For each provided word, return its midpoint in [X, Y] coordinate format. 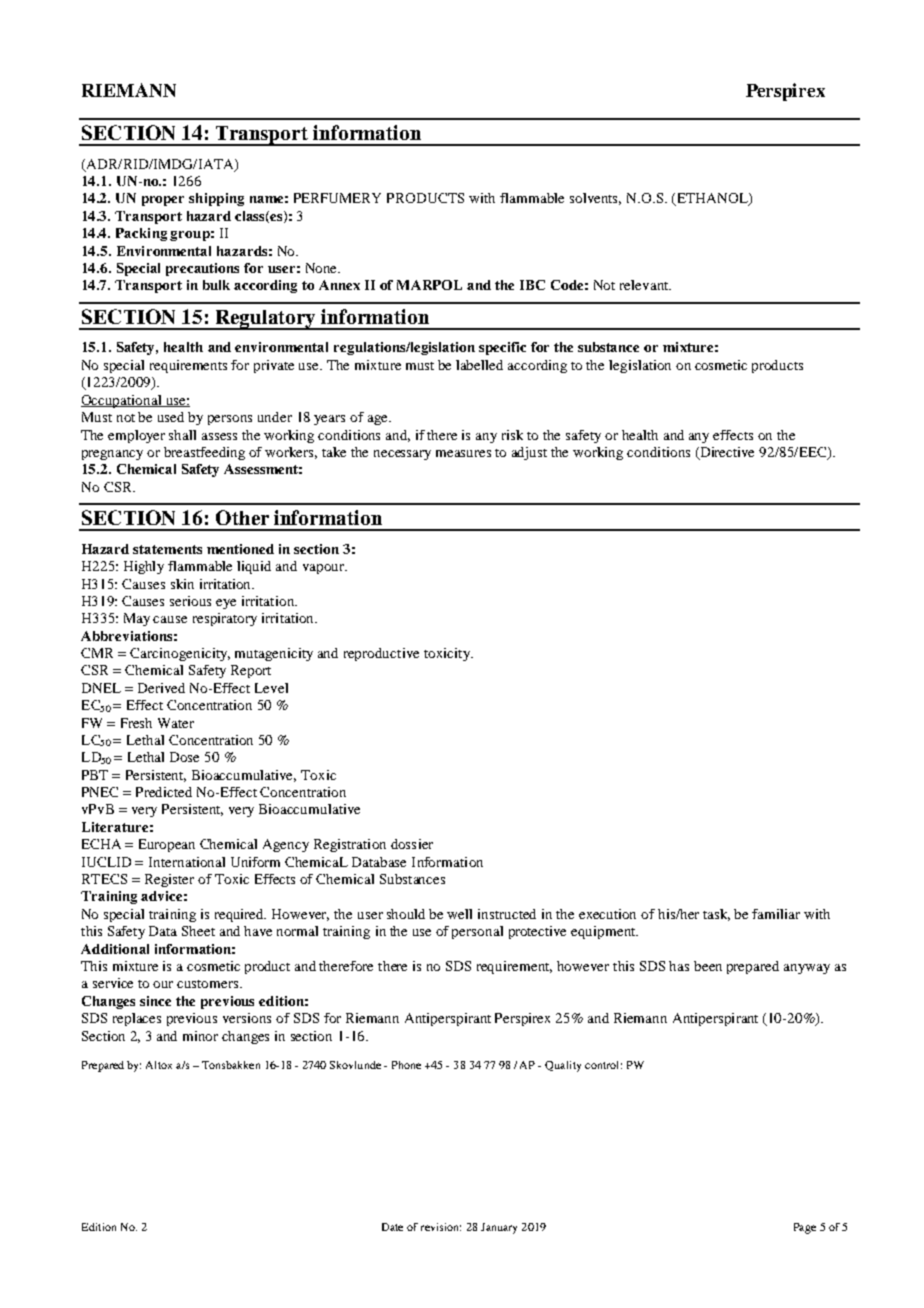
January [499, 1228]
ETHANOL [712, 199]
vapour [324, 569]
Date [392, 1227]
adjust [529, 453]
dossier [412, 844]
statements [167, 549]
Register [169, 880]
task [716, 915]
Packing [141, 234]
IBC [532, 285]
